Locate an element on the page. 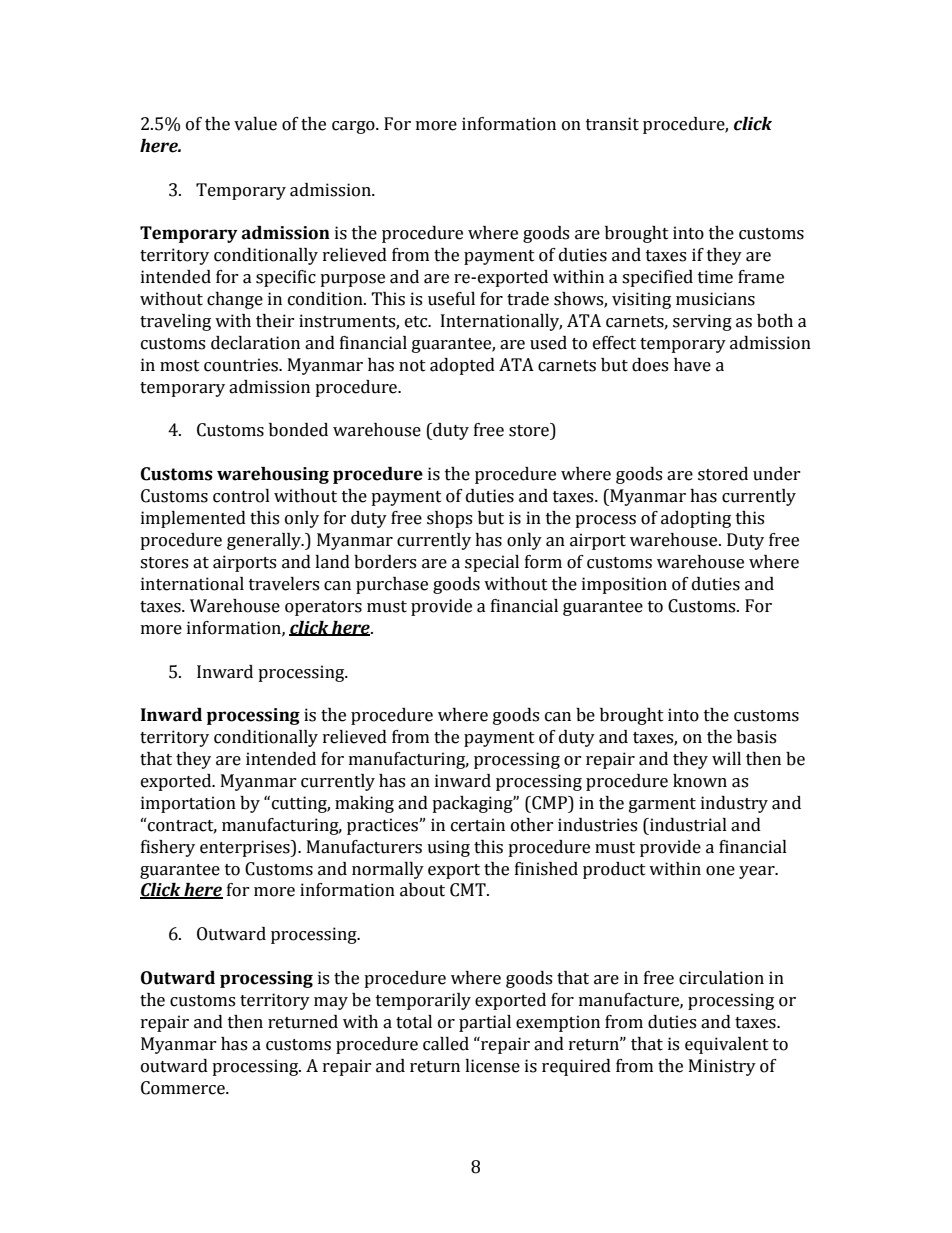 This page has height=1233, width=952. value is located at coordinates (255, 124).
